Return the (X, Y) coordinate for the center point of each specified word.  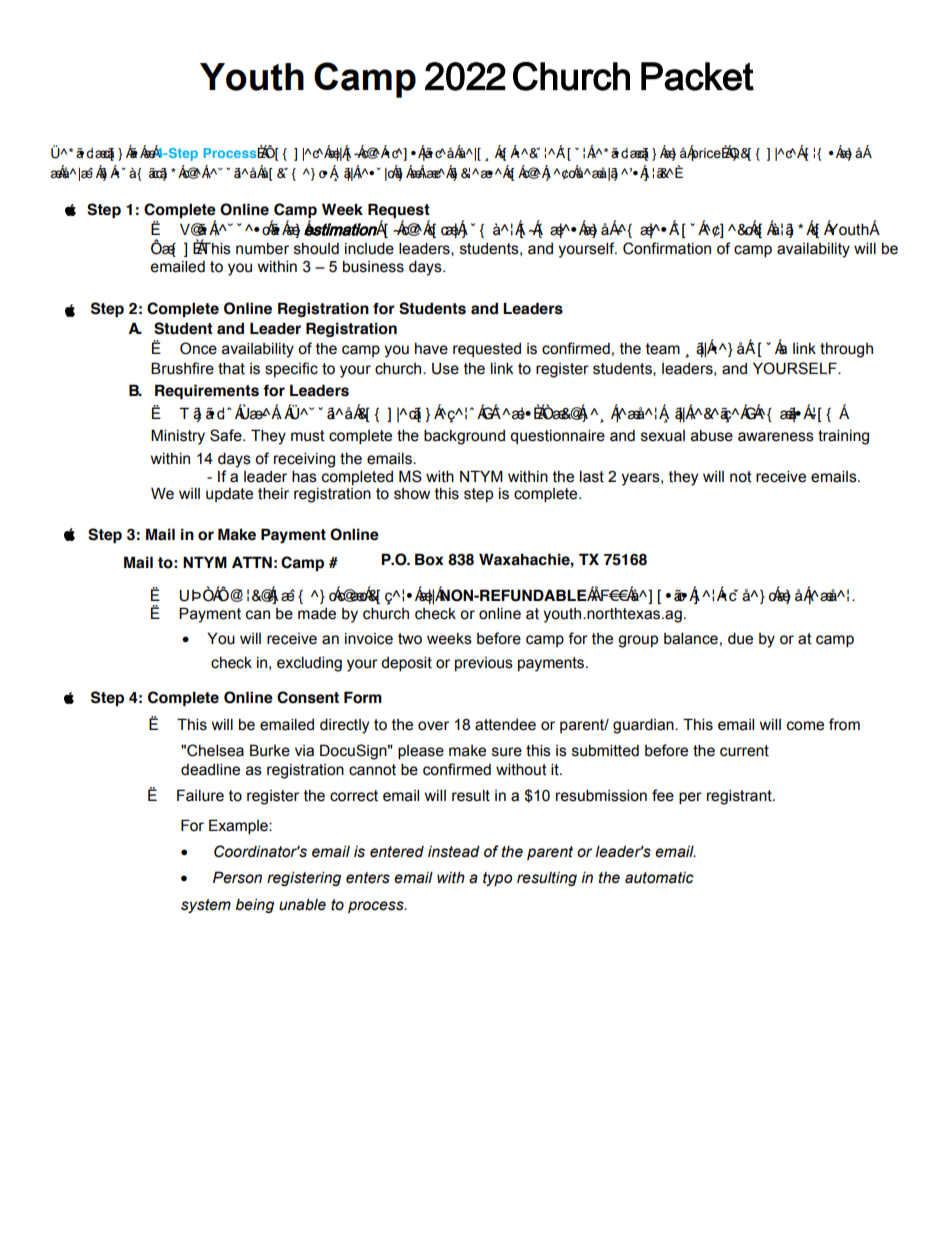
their (273, 493)
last (592, 476)
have (431, 349)
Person (237, 877)
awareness (776, 437)
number (262, 248)
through (846, 350)
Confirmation (667, 248)
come (805, 726)
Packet (697, 76)
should (316, 249)
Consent (308, 697)
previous (484, 664)
